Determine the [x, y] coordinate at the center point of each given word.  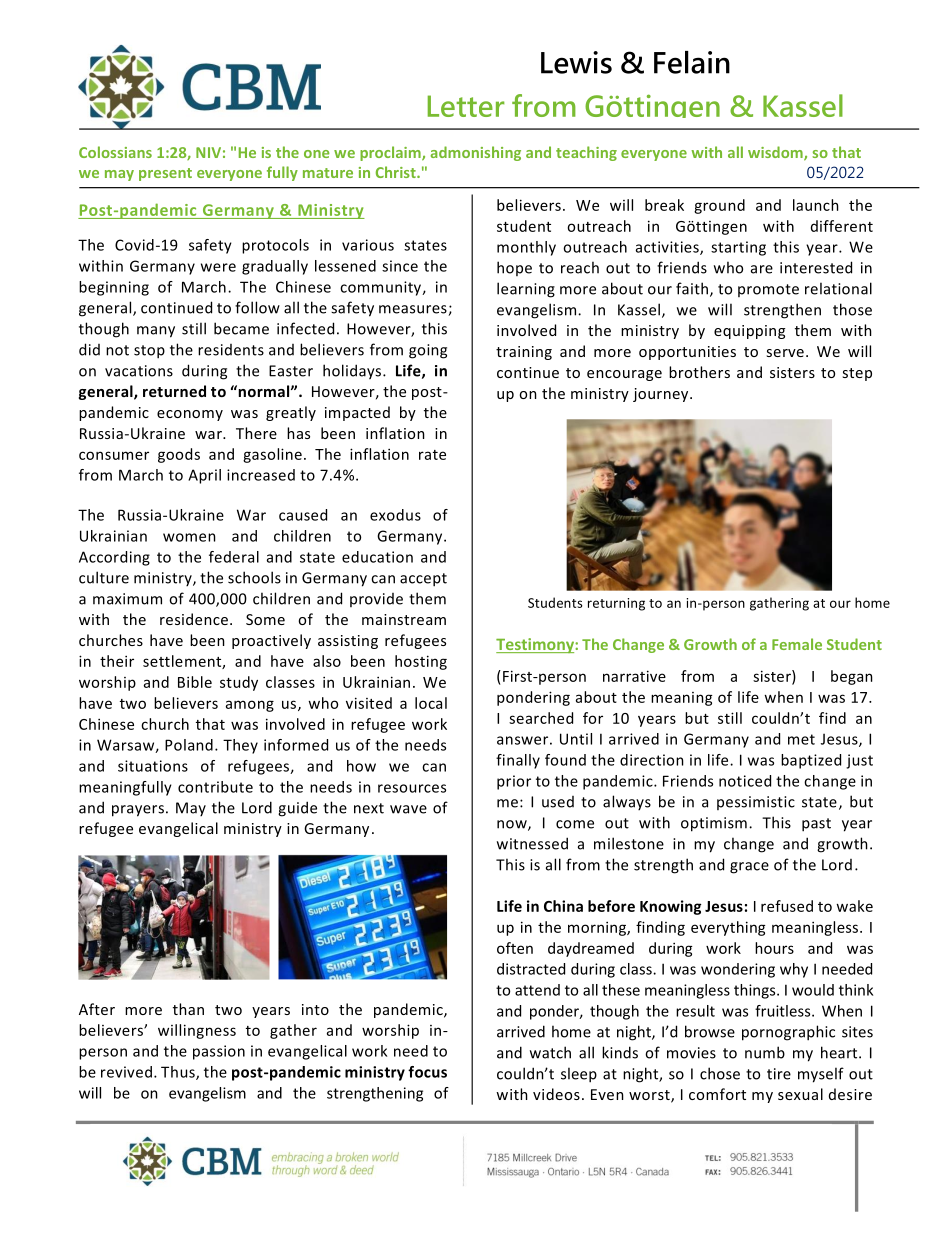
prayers [138, 811]
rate [432, 455]
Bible [195, 682]
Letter [466, 106]
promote [768, 290]
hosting [421, 662]
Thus [179, 1073]
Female [797, 644]
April [204, 476]
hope [514, 268]
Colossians [115, 152]
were [218, 267]
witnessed [532, 843]
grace [749, 868]
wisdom [776, 153]
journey [662, 395]
